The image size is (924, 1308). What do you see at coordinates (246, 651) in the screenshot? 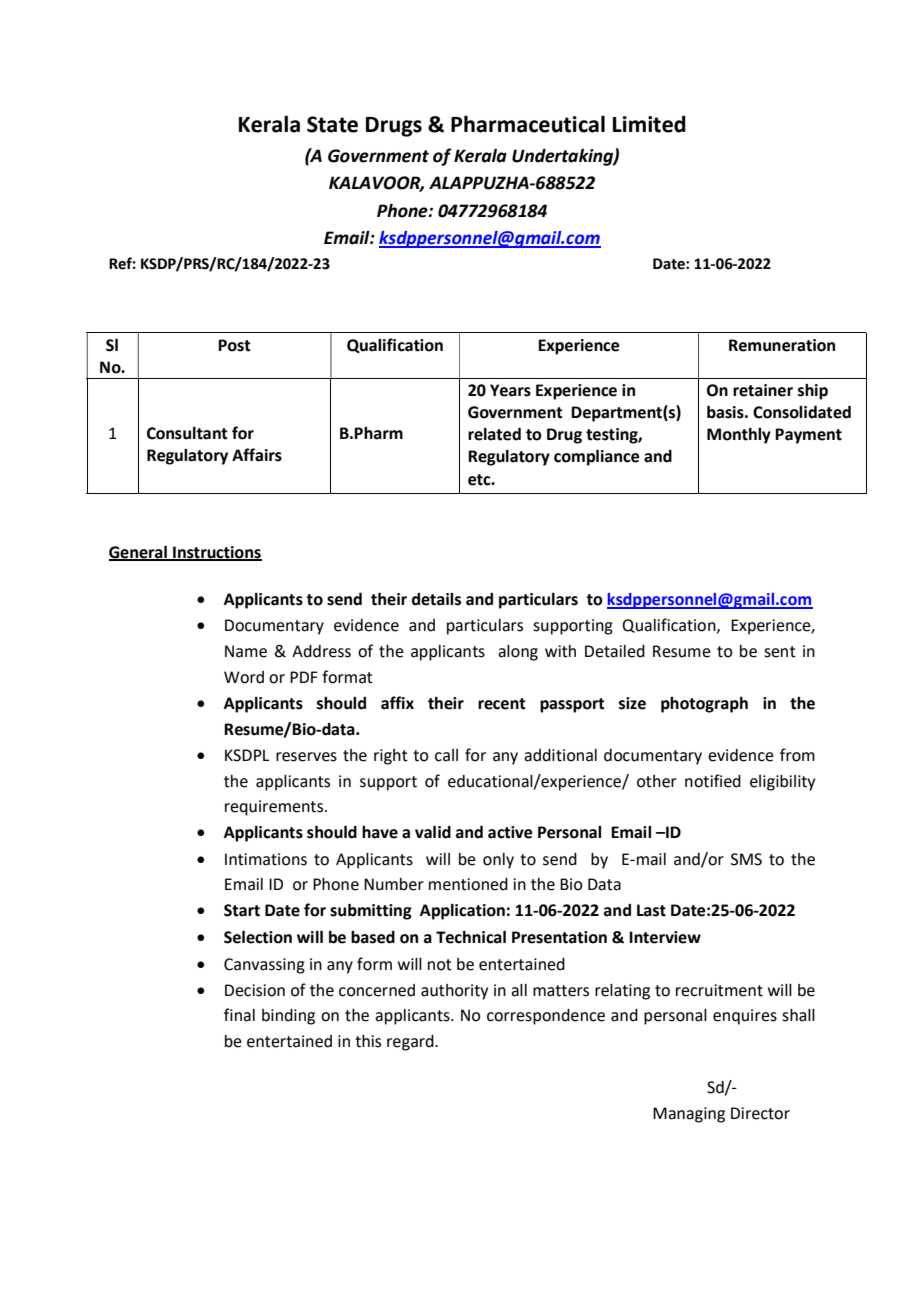
I see `Name` at bounding box center [246, 651].
